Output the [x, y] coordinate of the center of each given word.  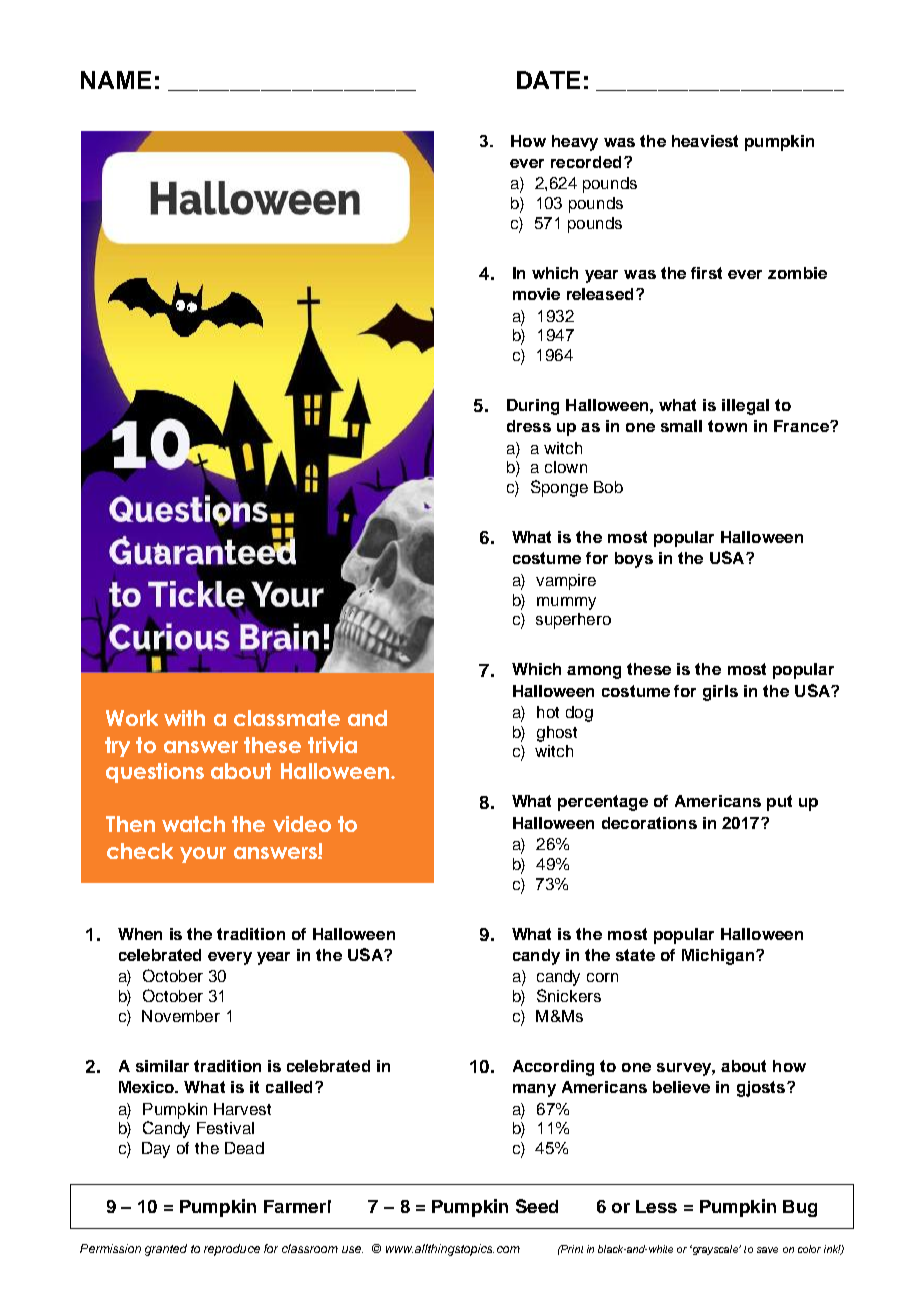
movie [536, 294]
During [533, 407]
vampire [566, 582]
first [706, 273]
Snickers [569, 995]
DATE [548, 80]
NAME [116, 80]
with [184, 718]
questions [155, 773]
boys [634, 560]
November [181, 1016]
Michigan [718, 957]
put [779, 803]
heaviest [705, 141]
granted [166, 1250]
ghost [557, 734]
